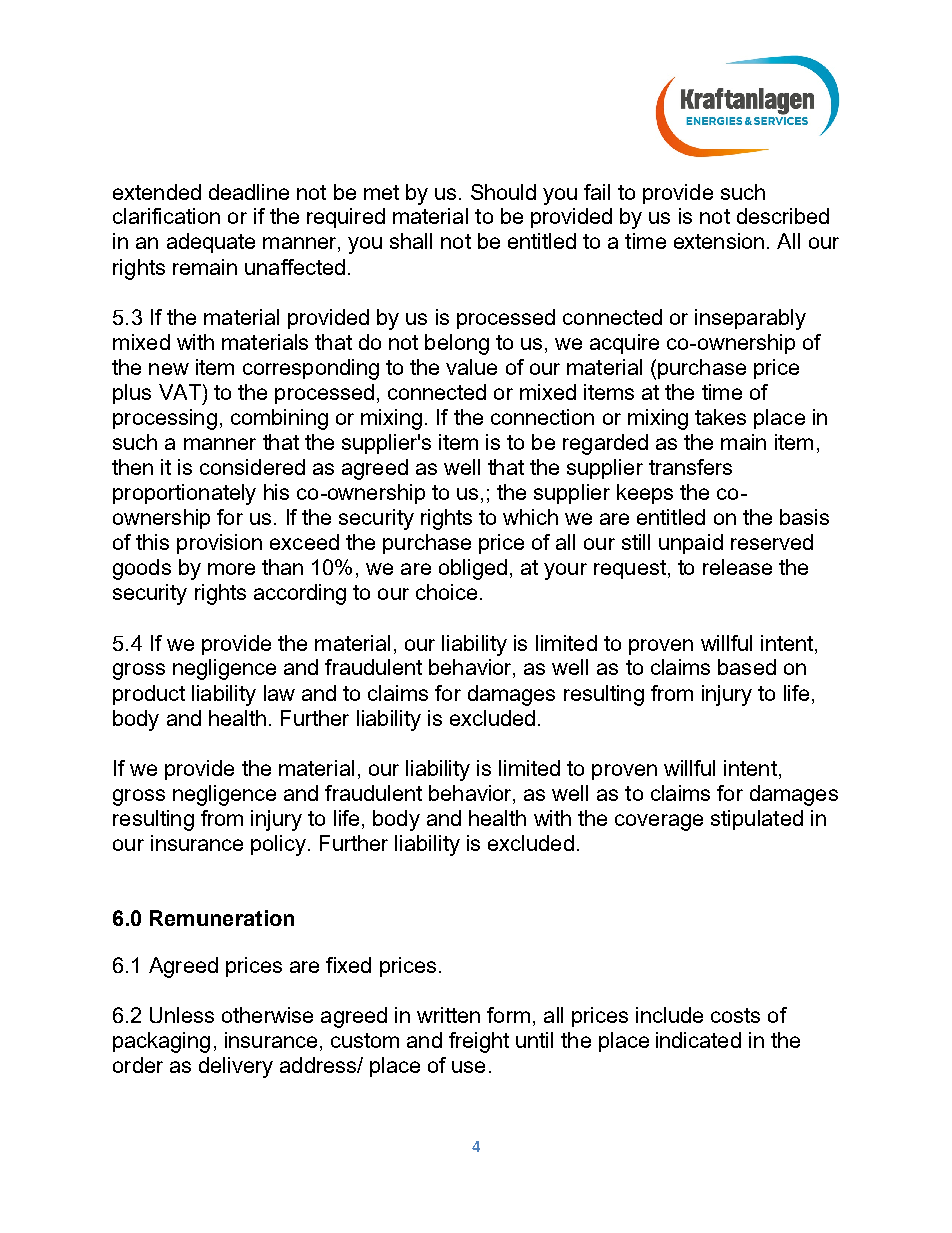  What do you see at coordinates (211, 243) in the screenshot?
I see `adequate` at bounding box center [211, 243].
